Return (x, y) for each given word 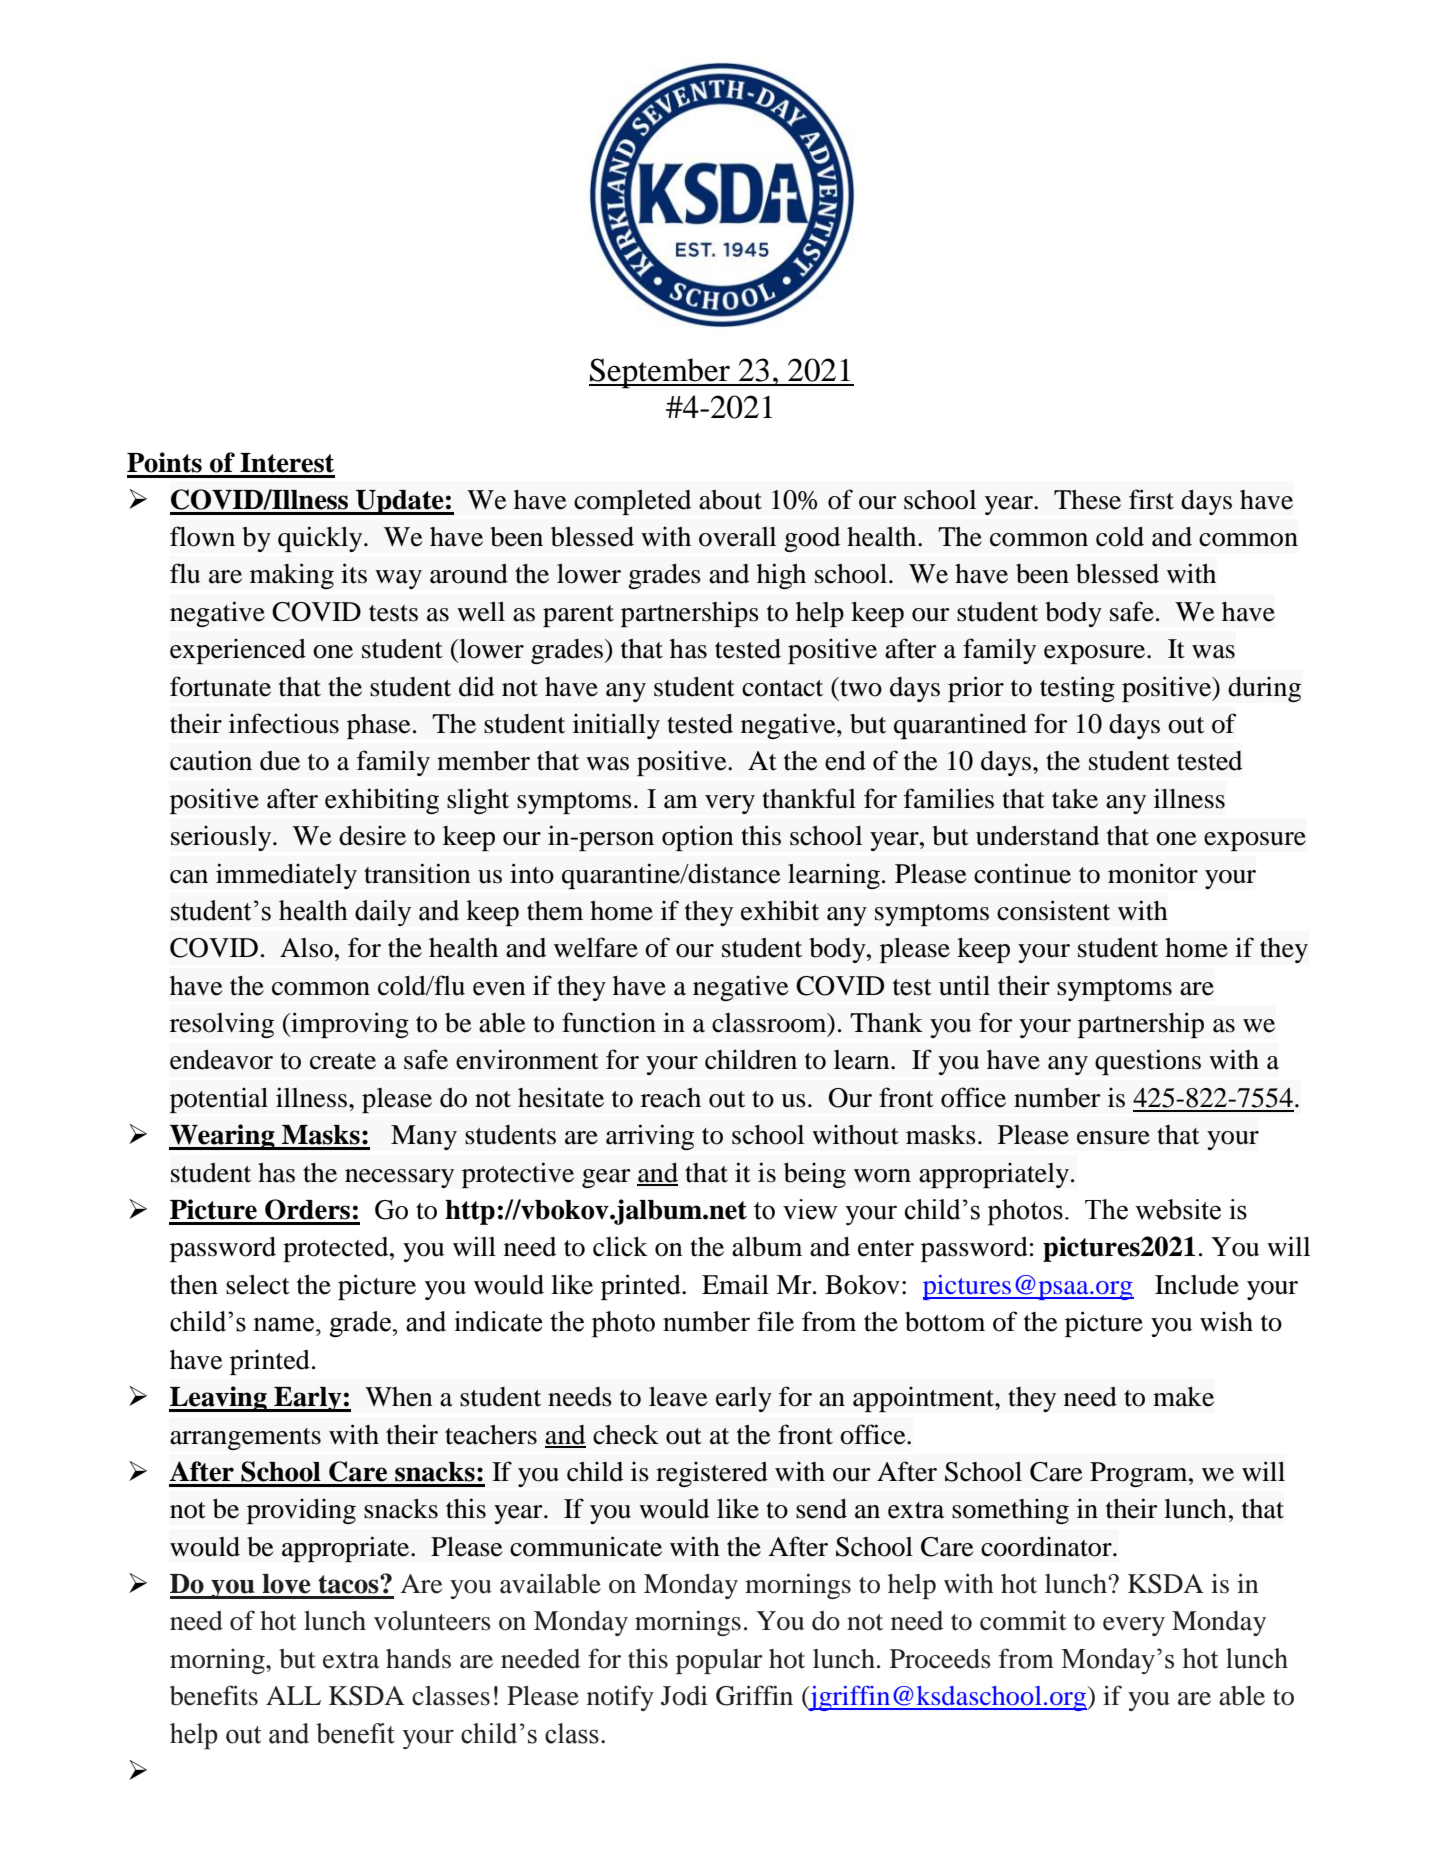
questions (1148, 1062)
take (1075, 799)
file (775, 1321)
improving (349, 1025)
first (1151, 499)
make (1183, 1397)
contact (782, 688)
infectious (284, 723)
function (609, 1022)
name (285, 1324)
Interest (287, 463)
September (660, 373)
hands (418, 1659)
